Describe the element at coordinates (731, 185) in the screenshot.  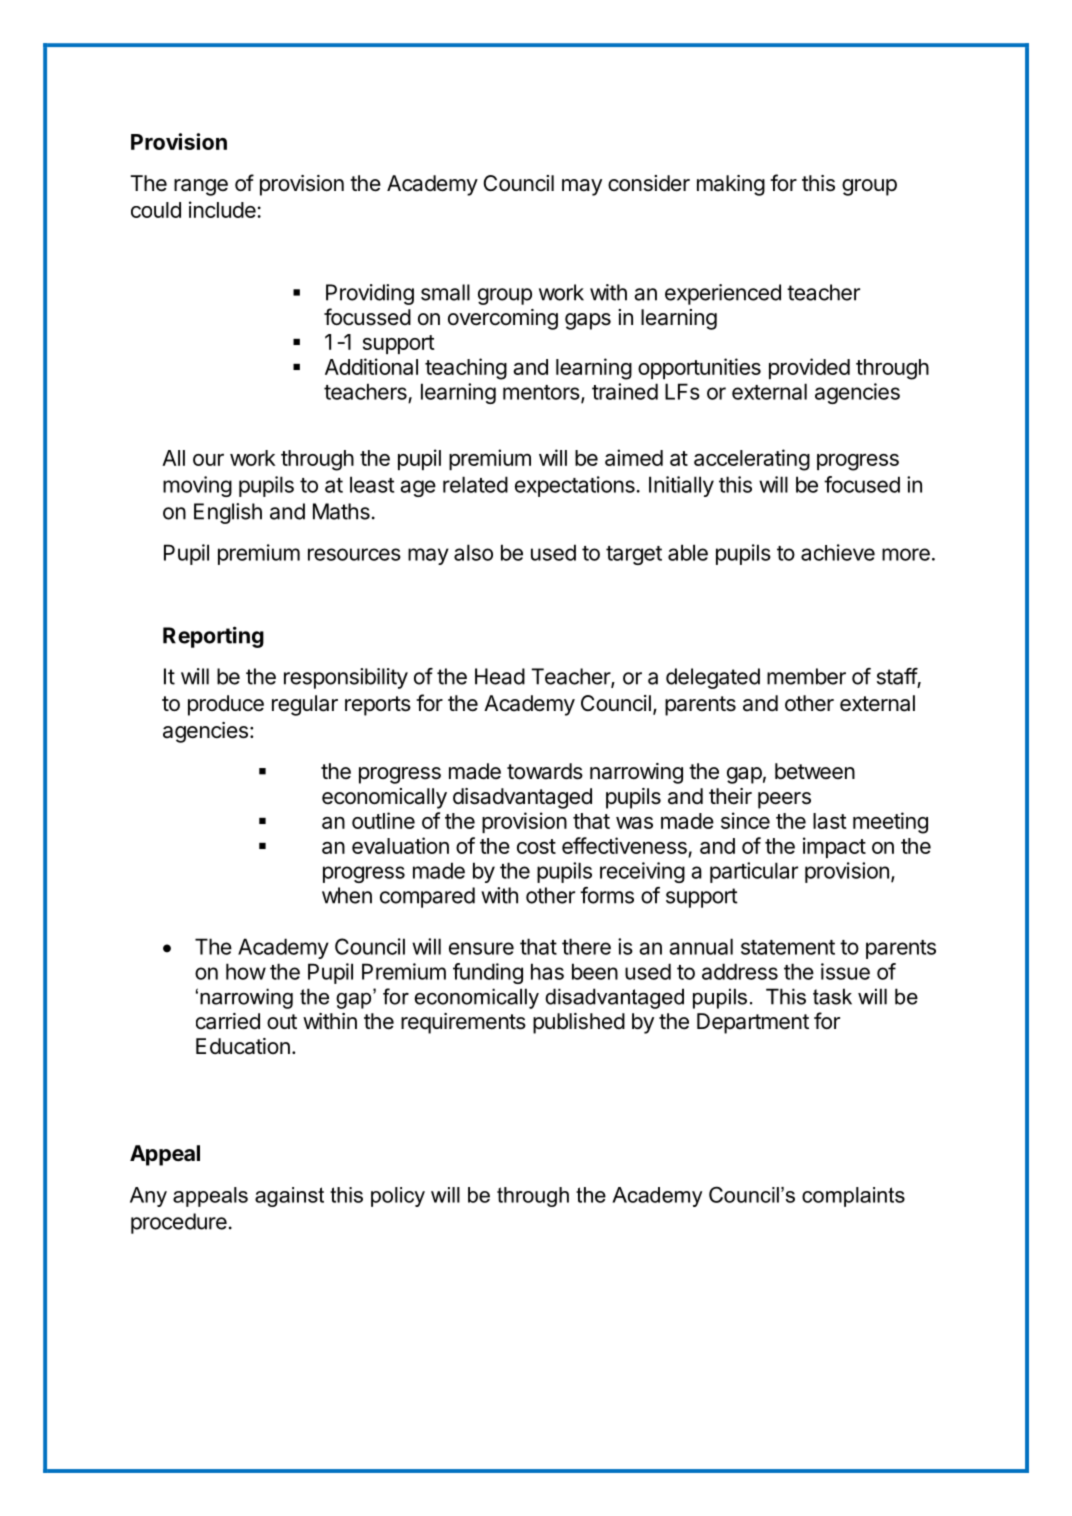
I see `making` at that location.
